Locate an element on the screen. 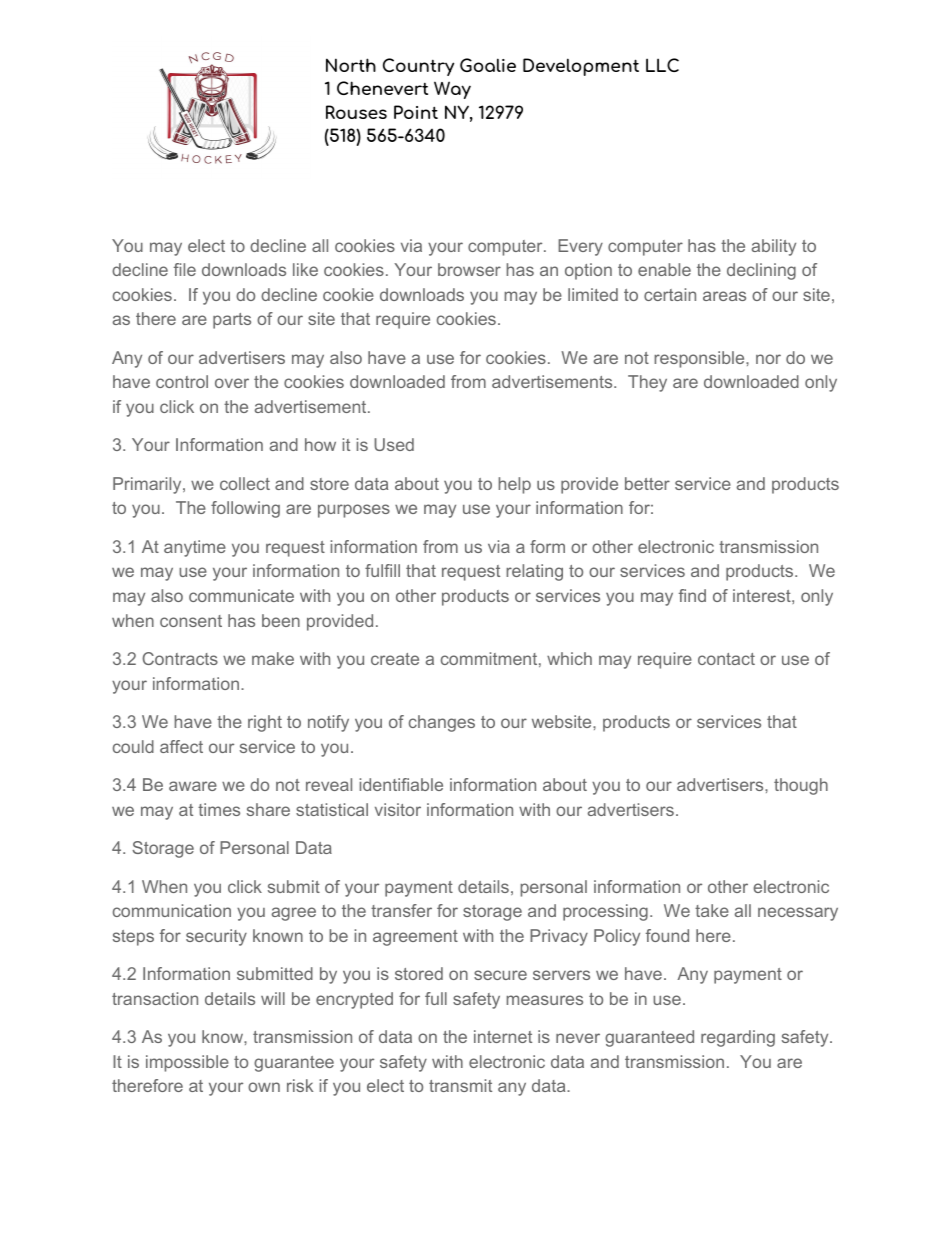 The image size is (952, 1233). Used is located at coordinates (394, 444).
